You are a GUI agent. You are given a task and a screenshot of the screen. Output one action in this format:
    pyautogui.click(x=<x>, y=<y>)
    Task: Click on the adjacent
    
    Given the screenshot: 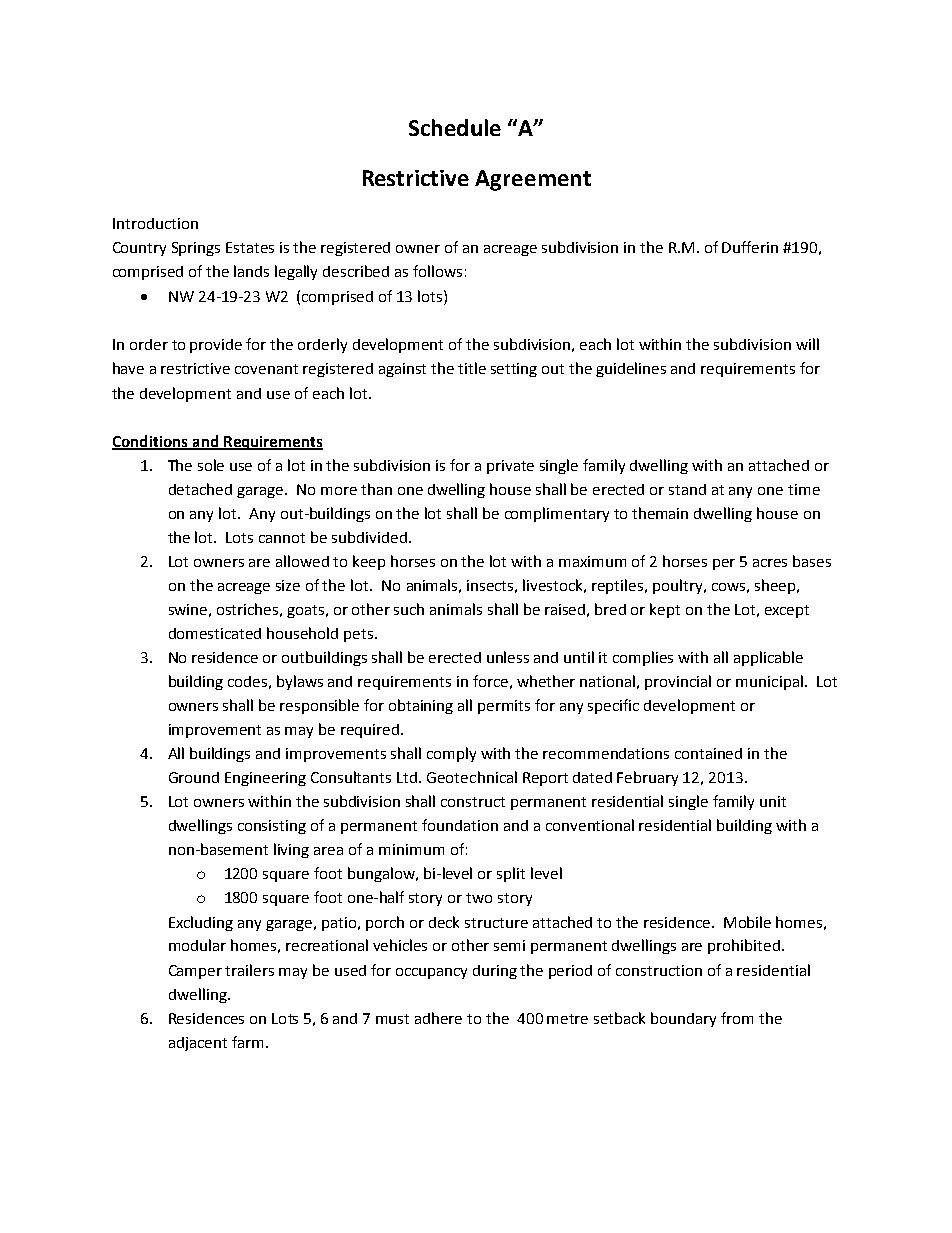 What is the action you would take?
    pyautogui.click(x=198, y=1044)
